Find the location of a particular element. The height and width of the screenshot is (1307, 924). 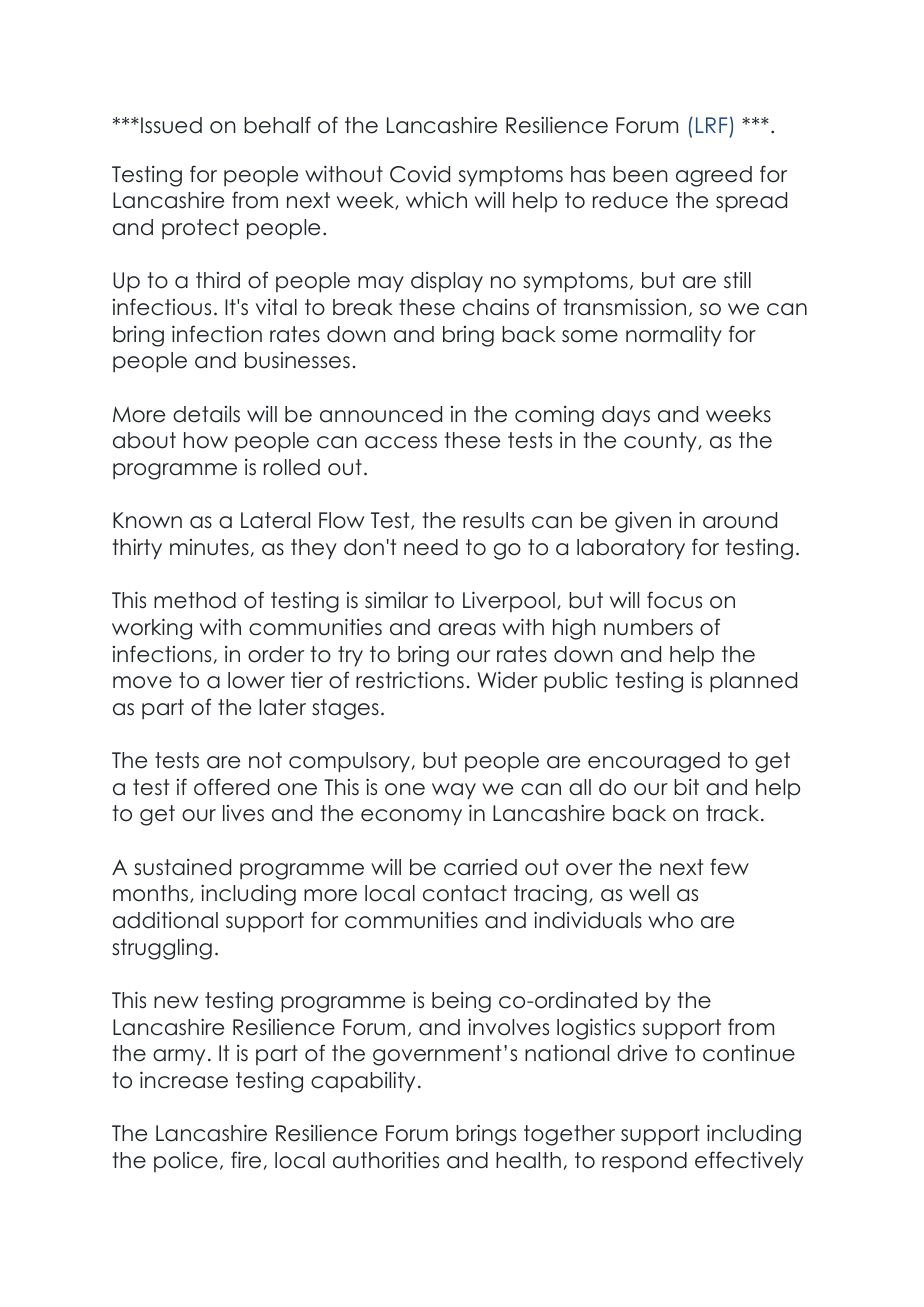

contact is located at coordinates (465, 893).
